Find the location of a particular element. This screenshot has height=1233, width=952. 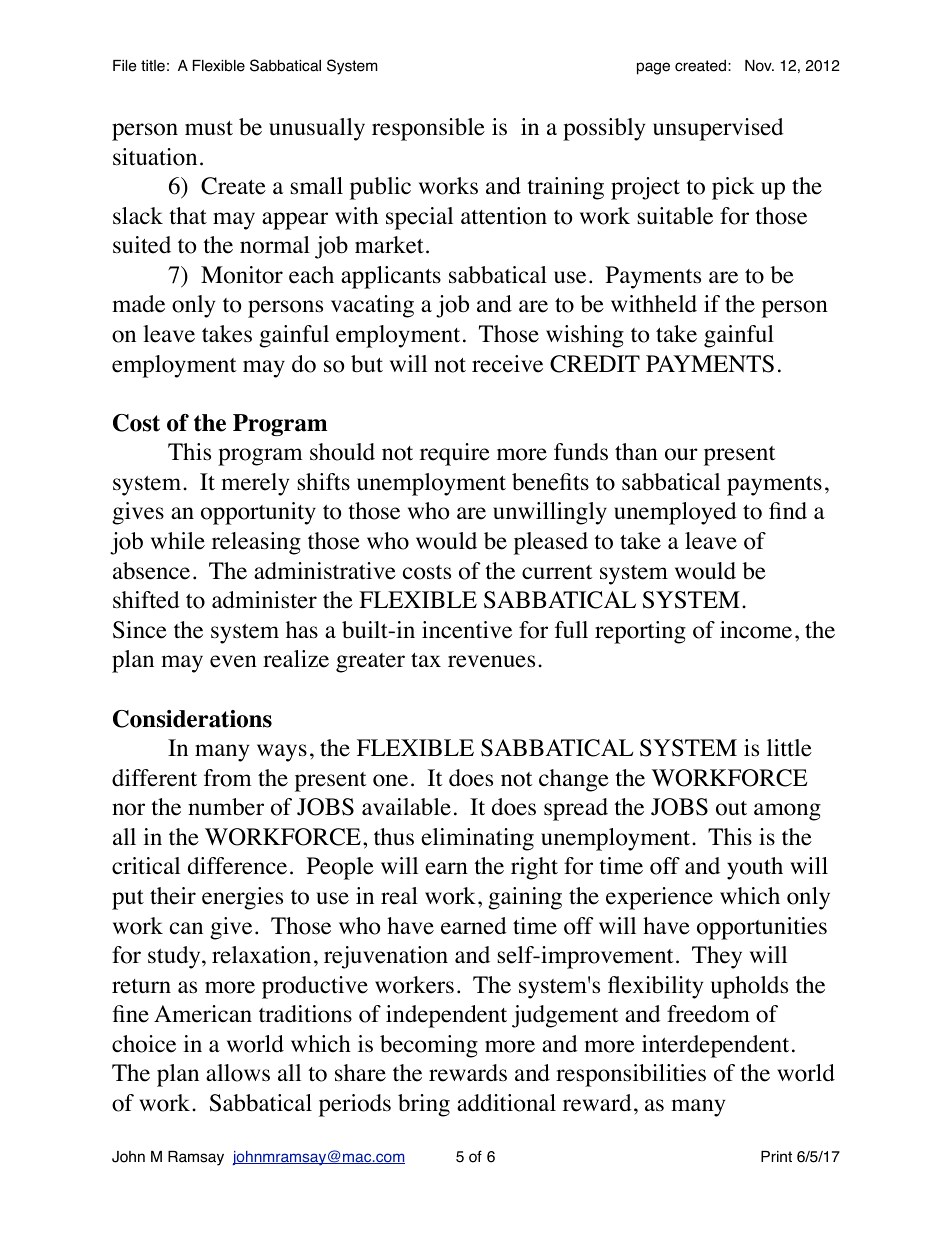

incentive is located at coordinates (467, 630).
